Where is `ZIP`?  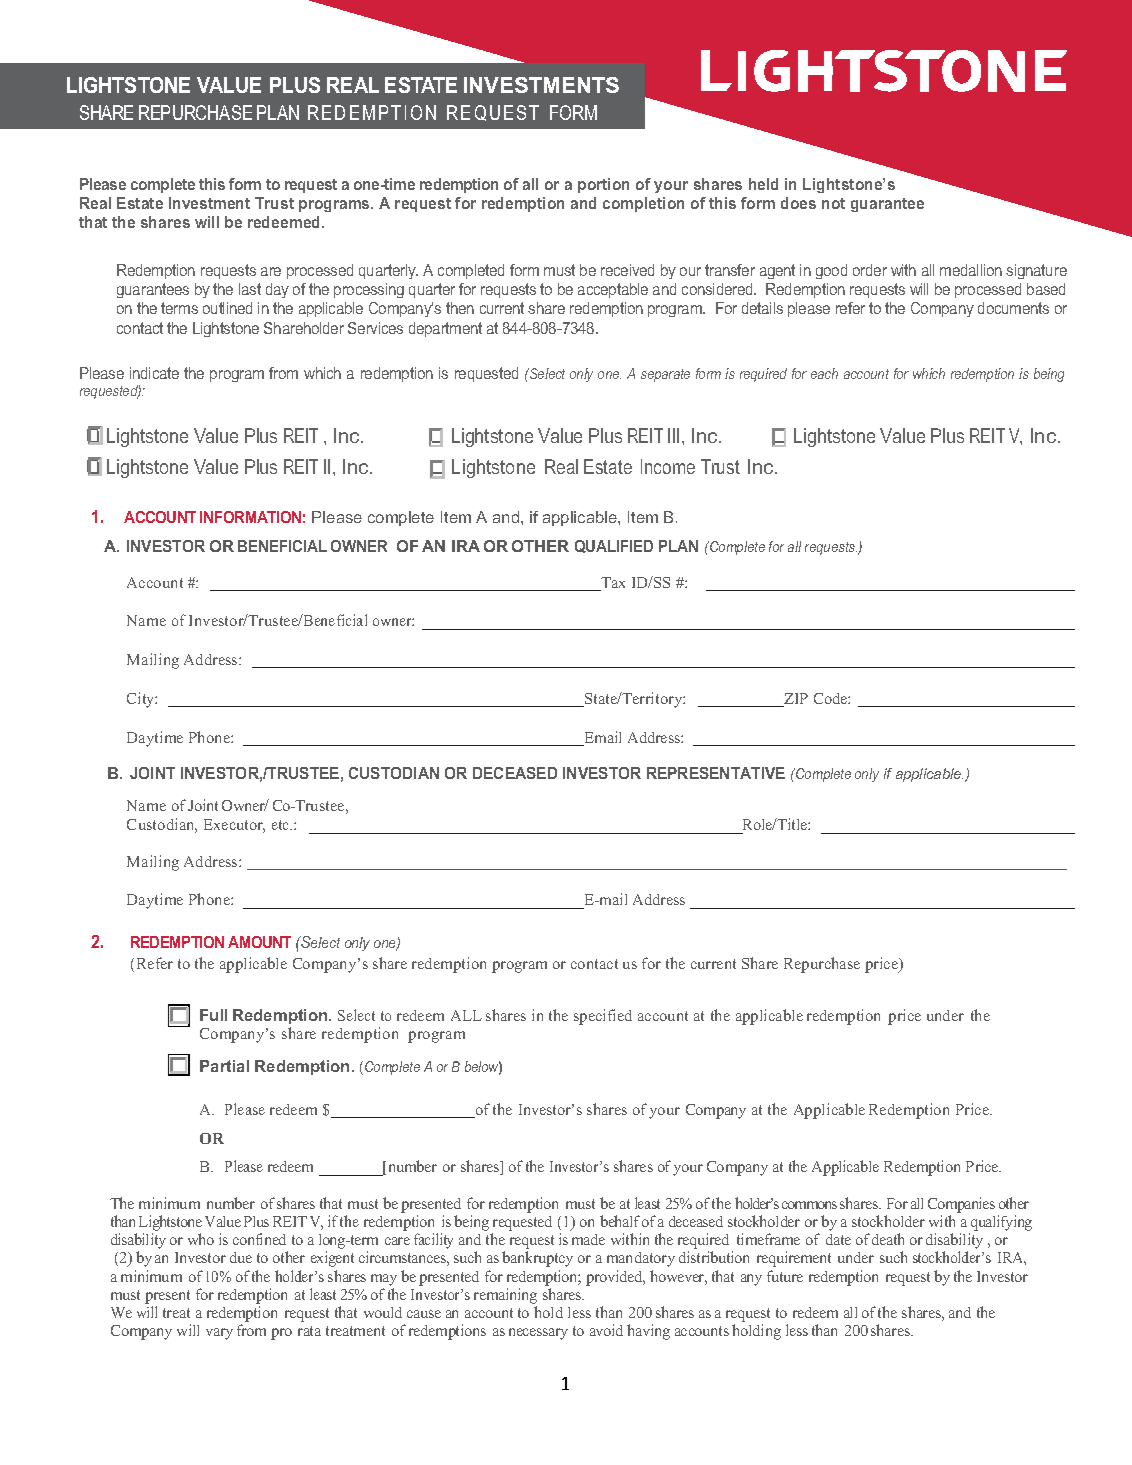 ZIP is located at coordinates (795, 700).
